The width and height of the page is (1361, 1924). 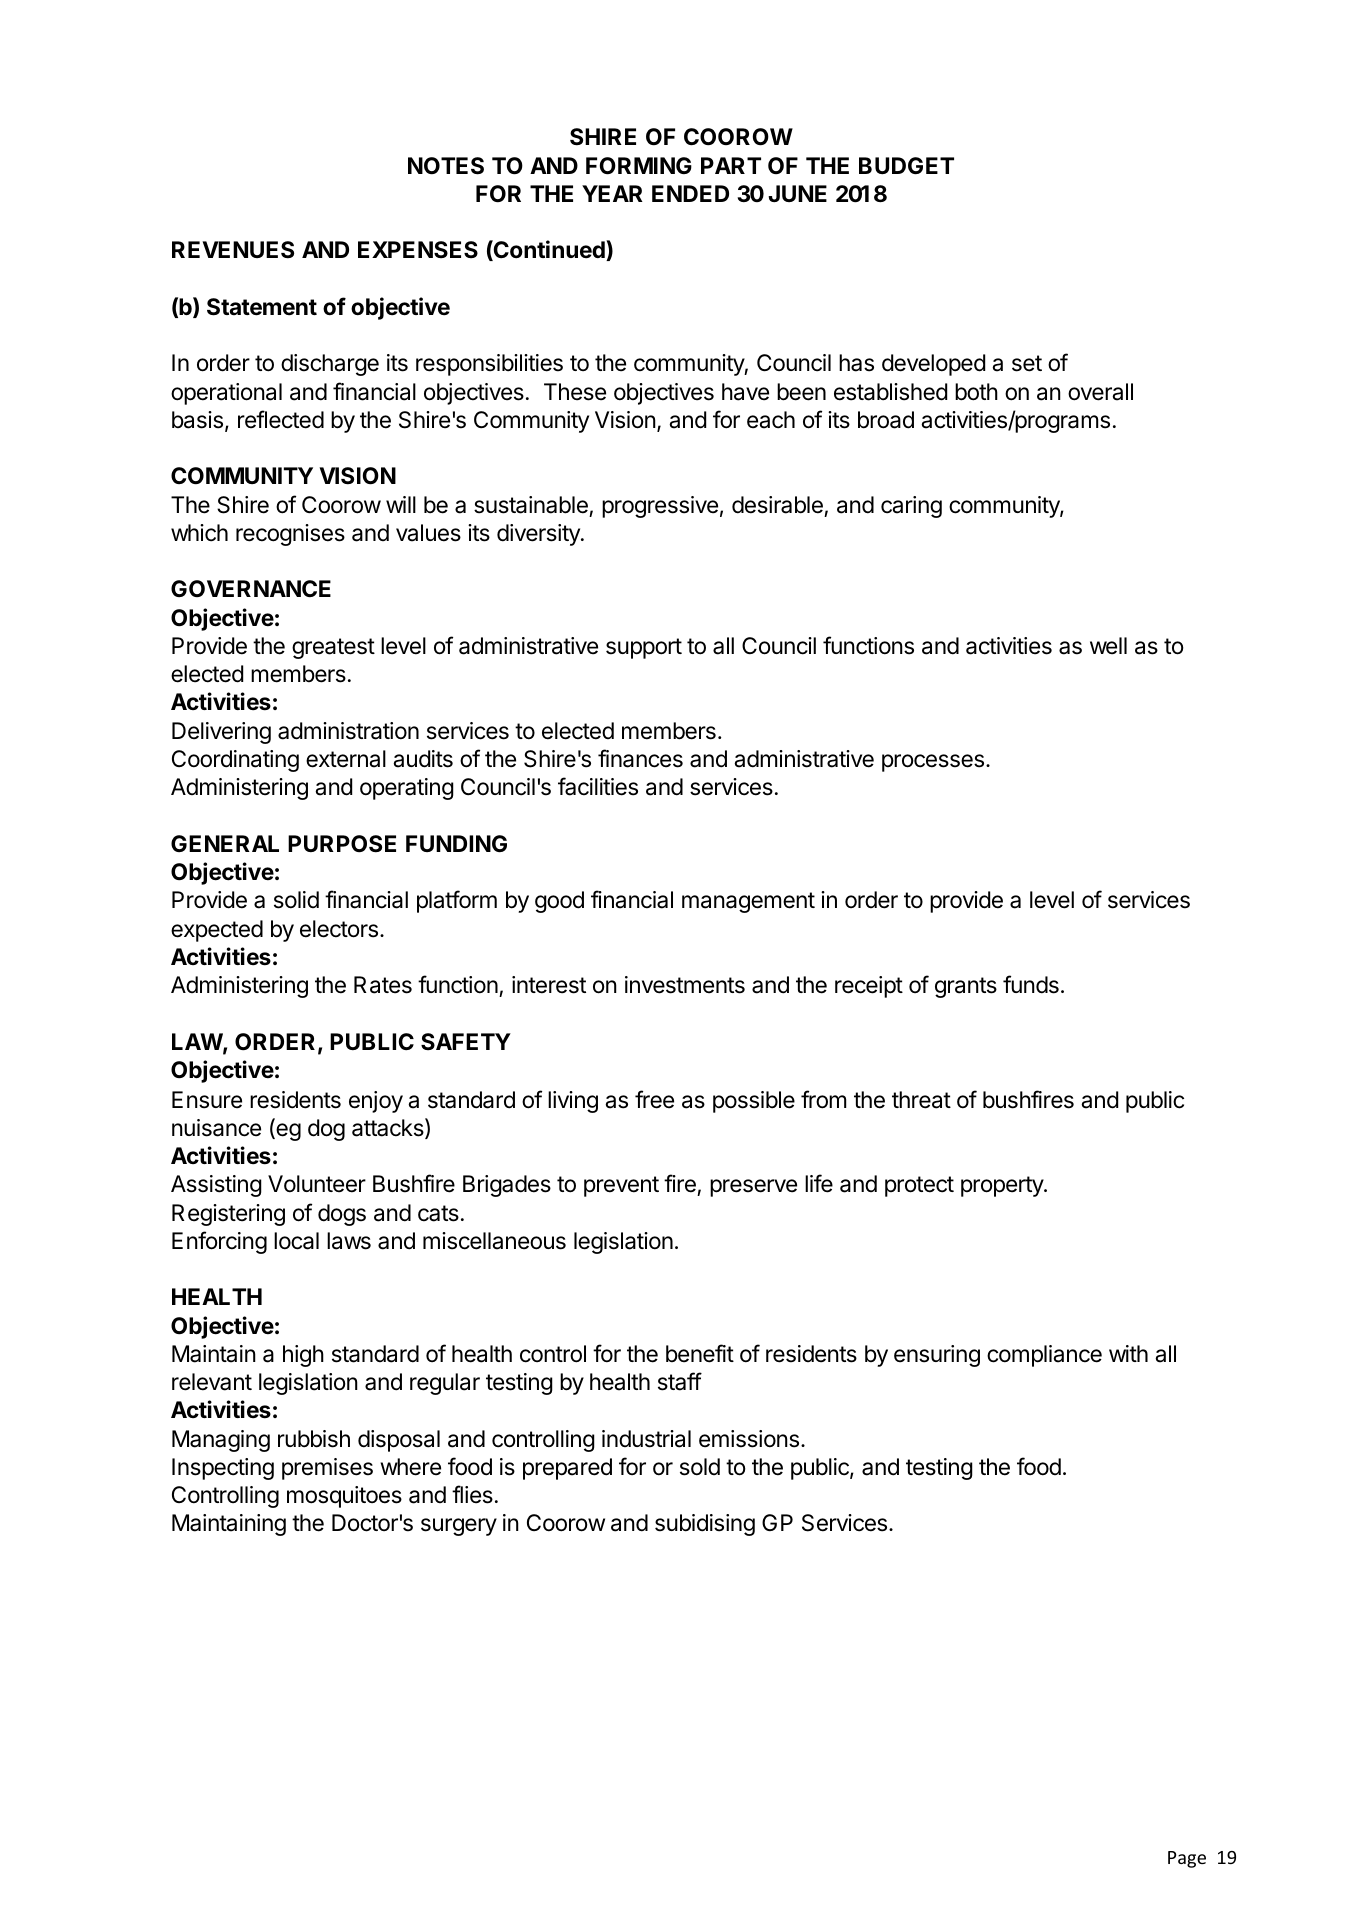 What do you see at coordinates (906, 166) in the page?
I see `BUDGET` at bounding box center [906, 166].
